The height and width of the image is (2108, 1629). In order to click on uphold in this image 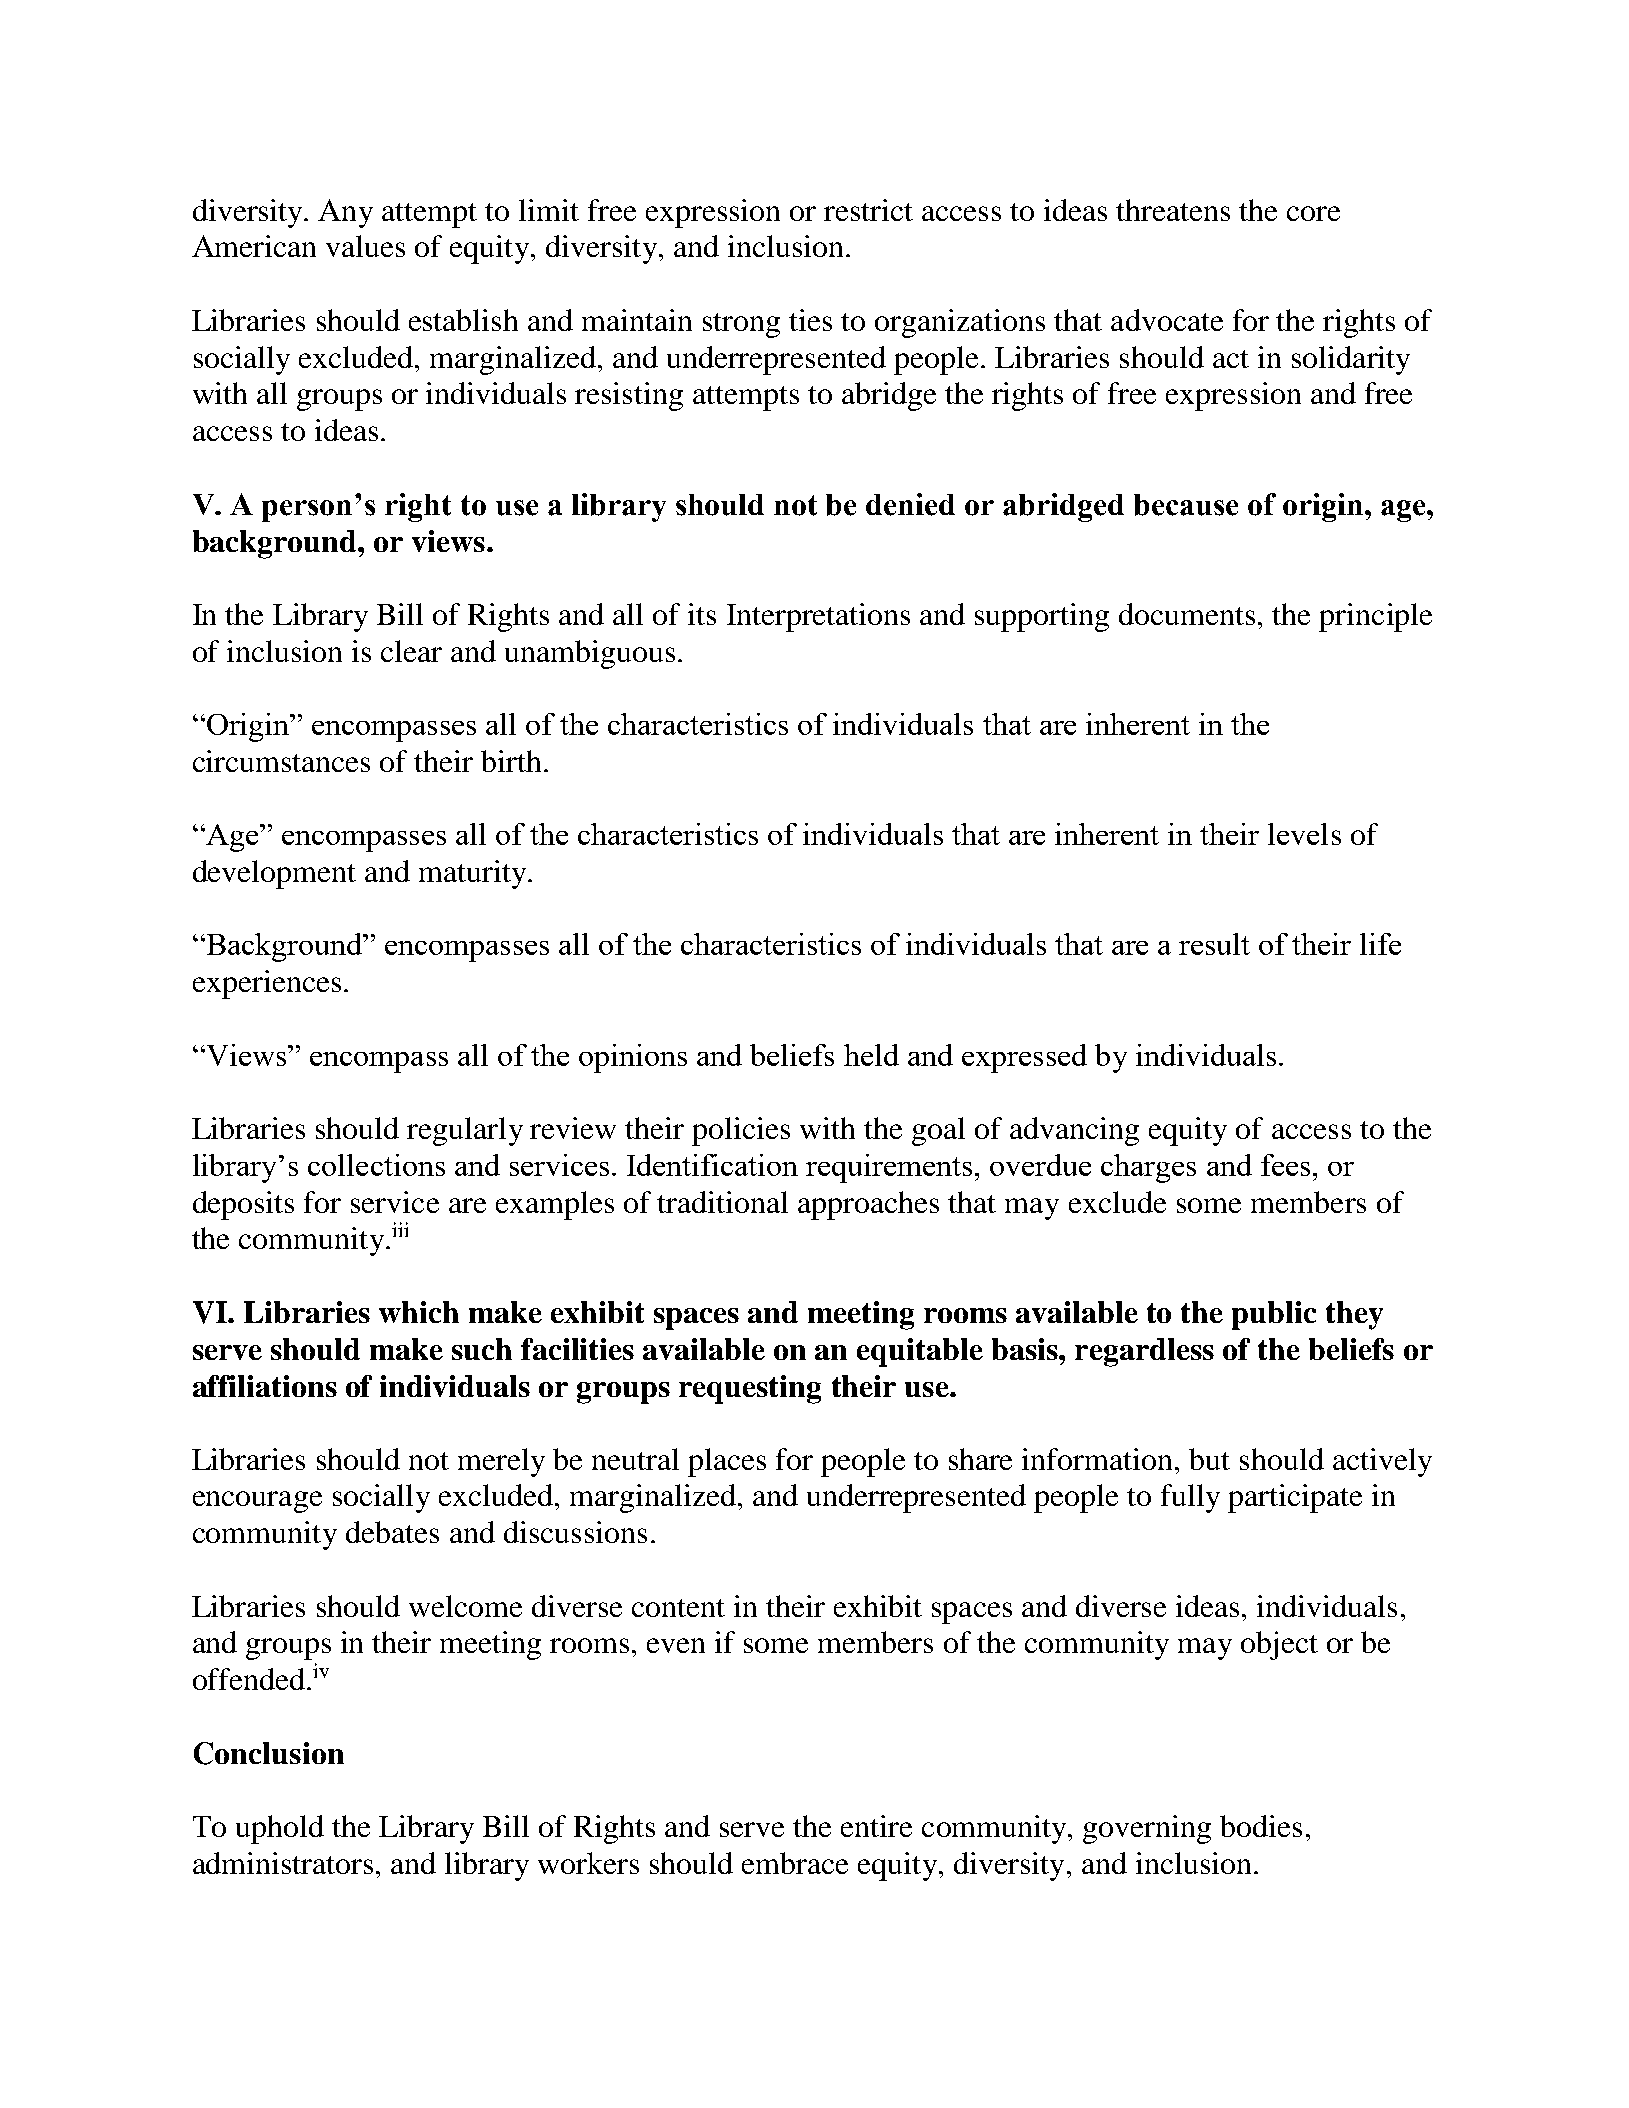, I will do `click(280, 1829)`.
